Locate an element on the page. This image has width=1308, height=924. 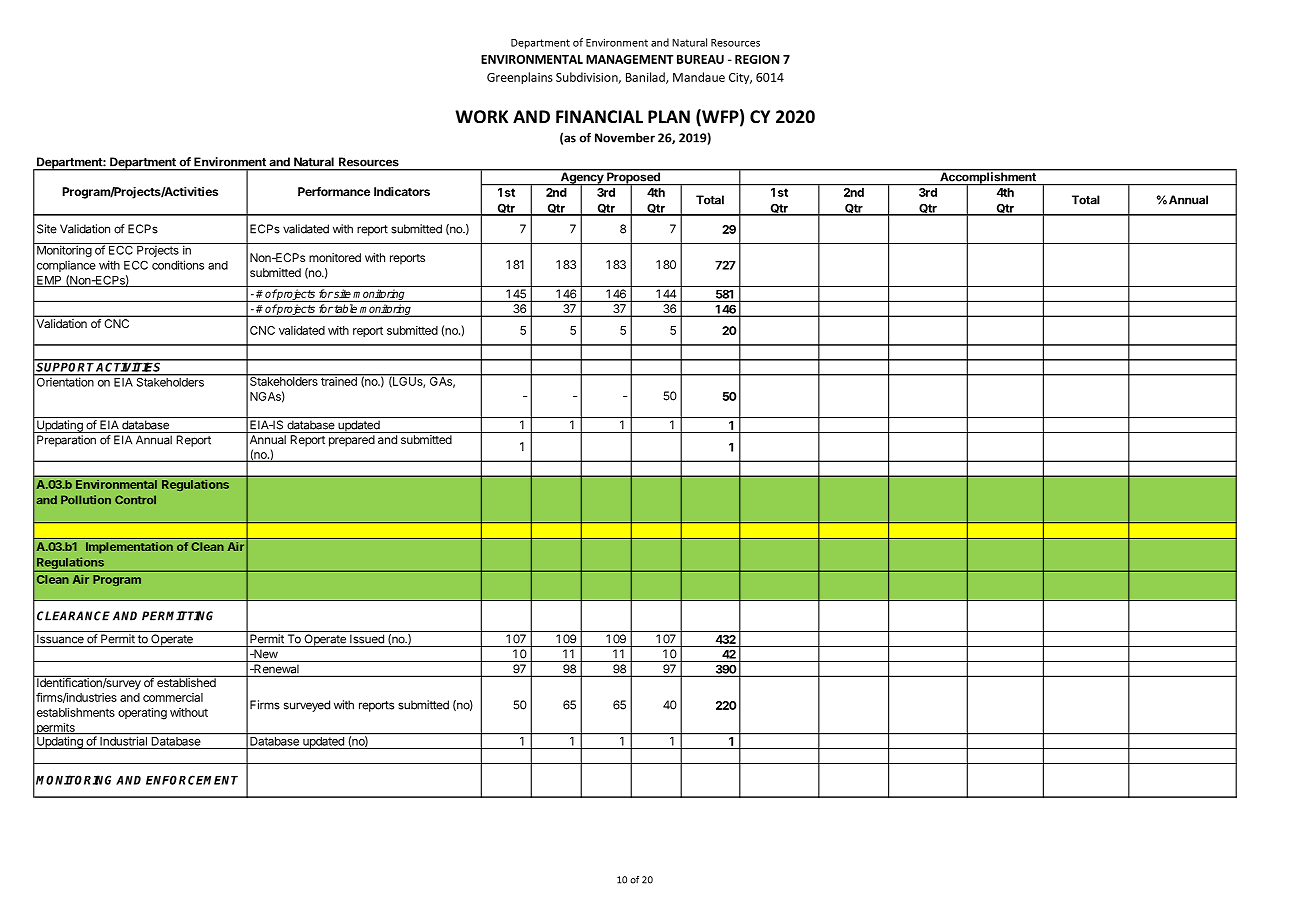
ENFORCEMENT is located at coordinates (192, 780).
